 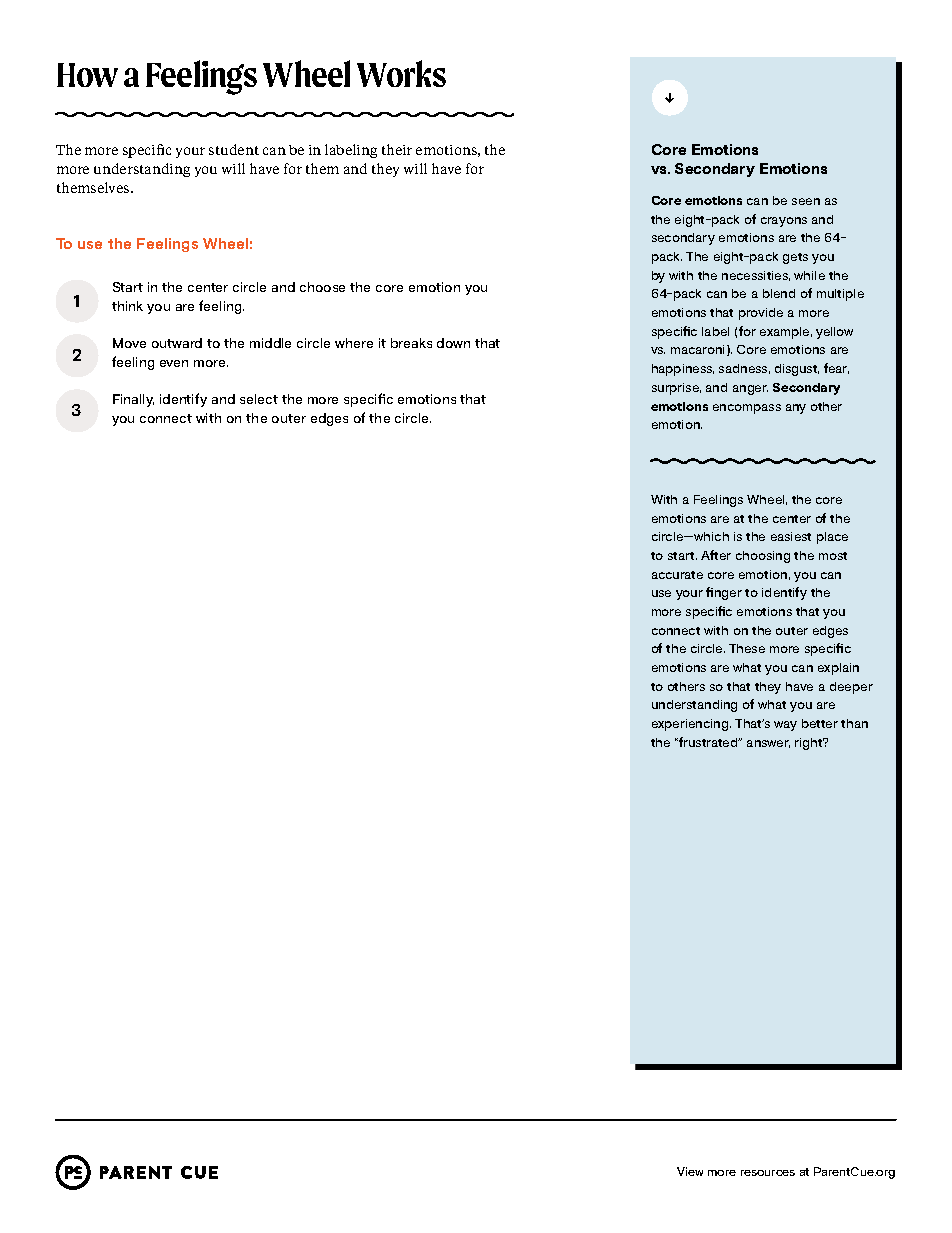 I want to click on answer, so click(x=768, y=744).
